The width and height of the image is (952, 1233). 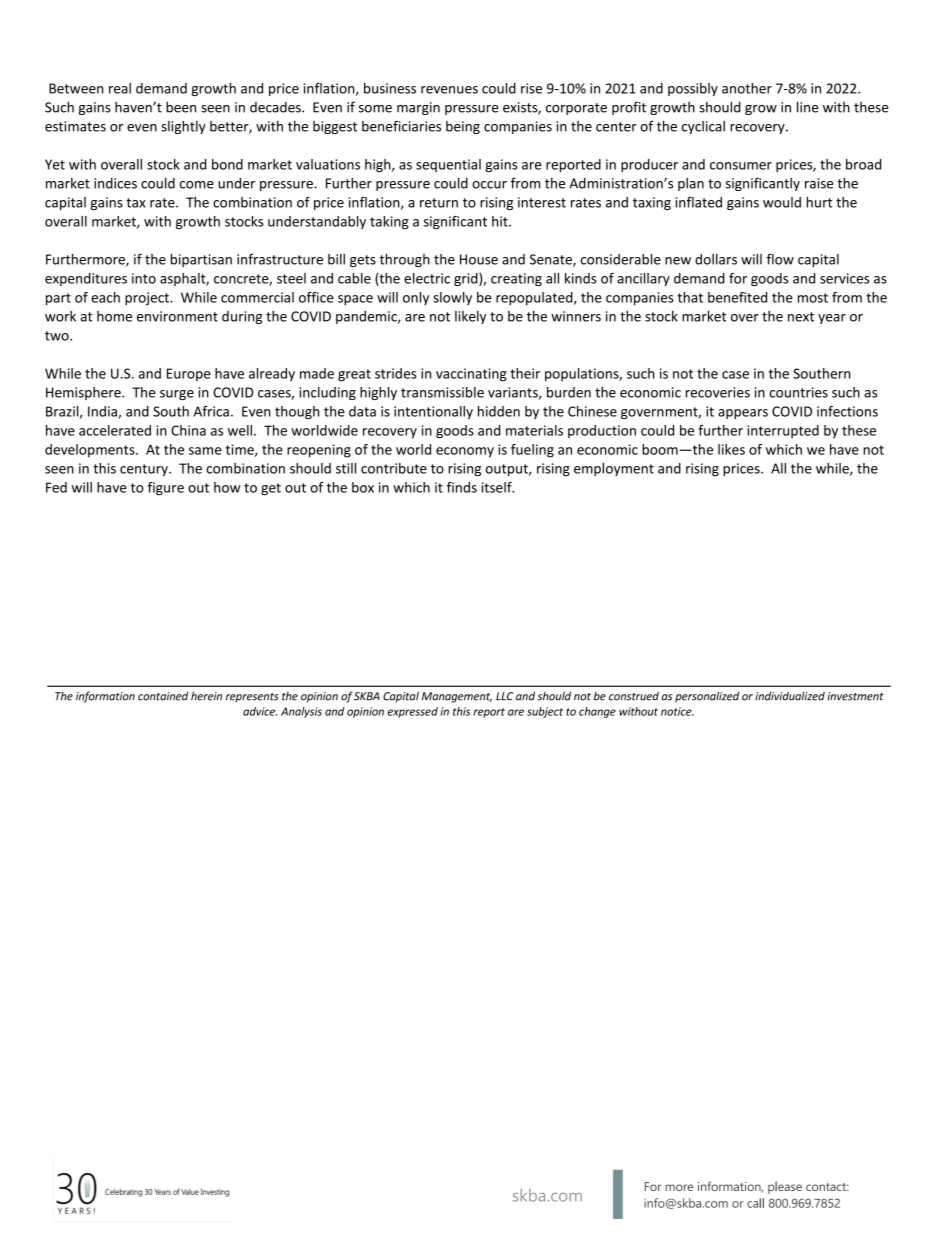 What do you see at coordinates (471, 375) in the image?
I see `vaccinating` at bounding box center [471, 375].
